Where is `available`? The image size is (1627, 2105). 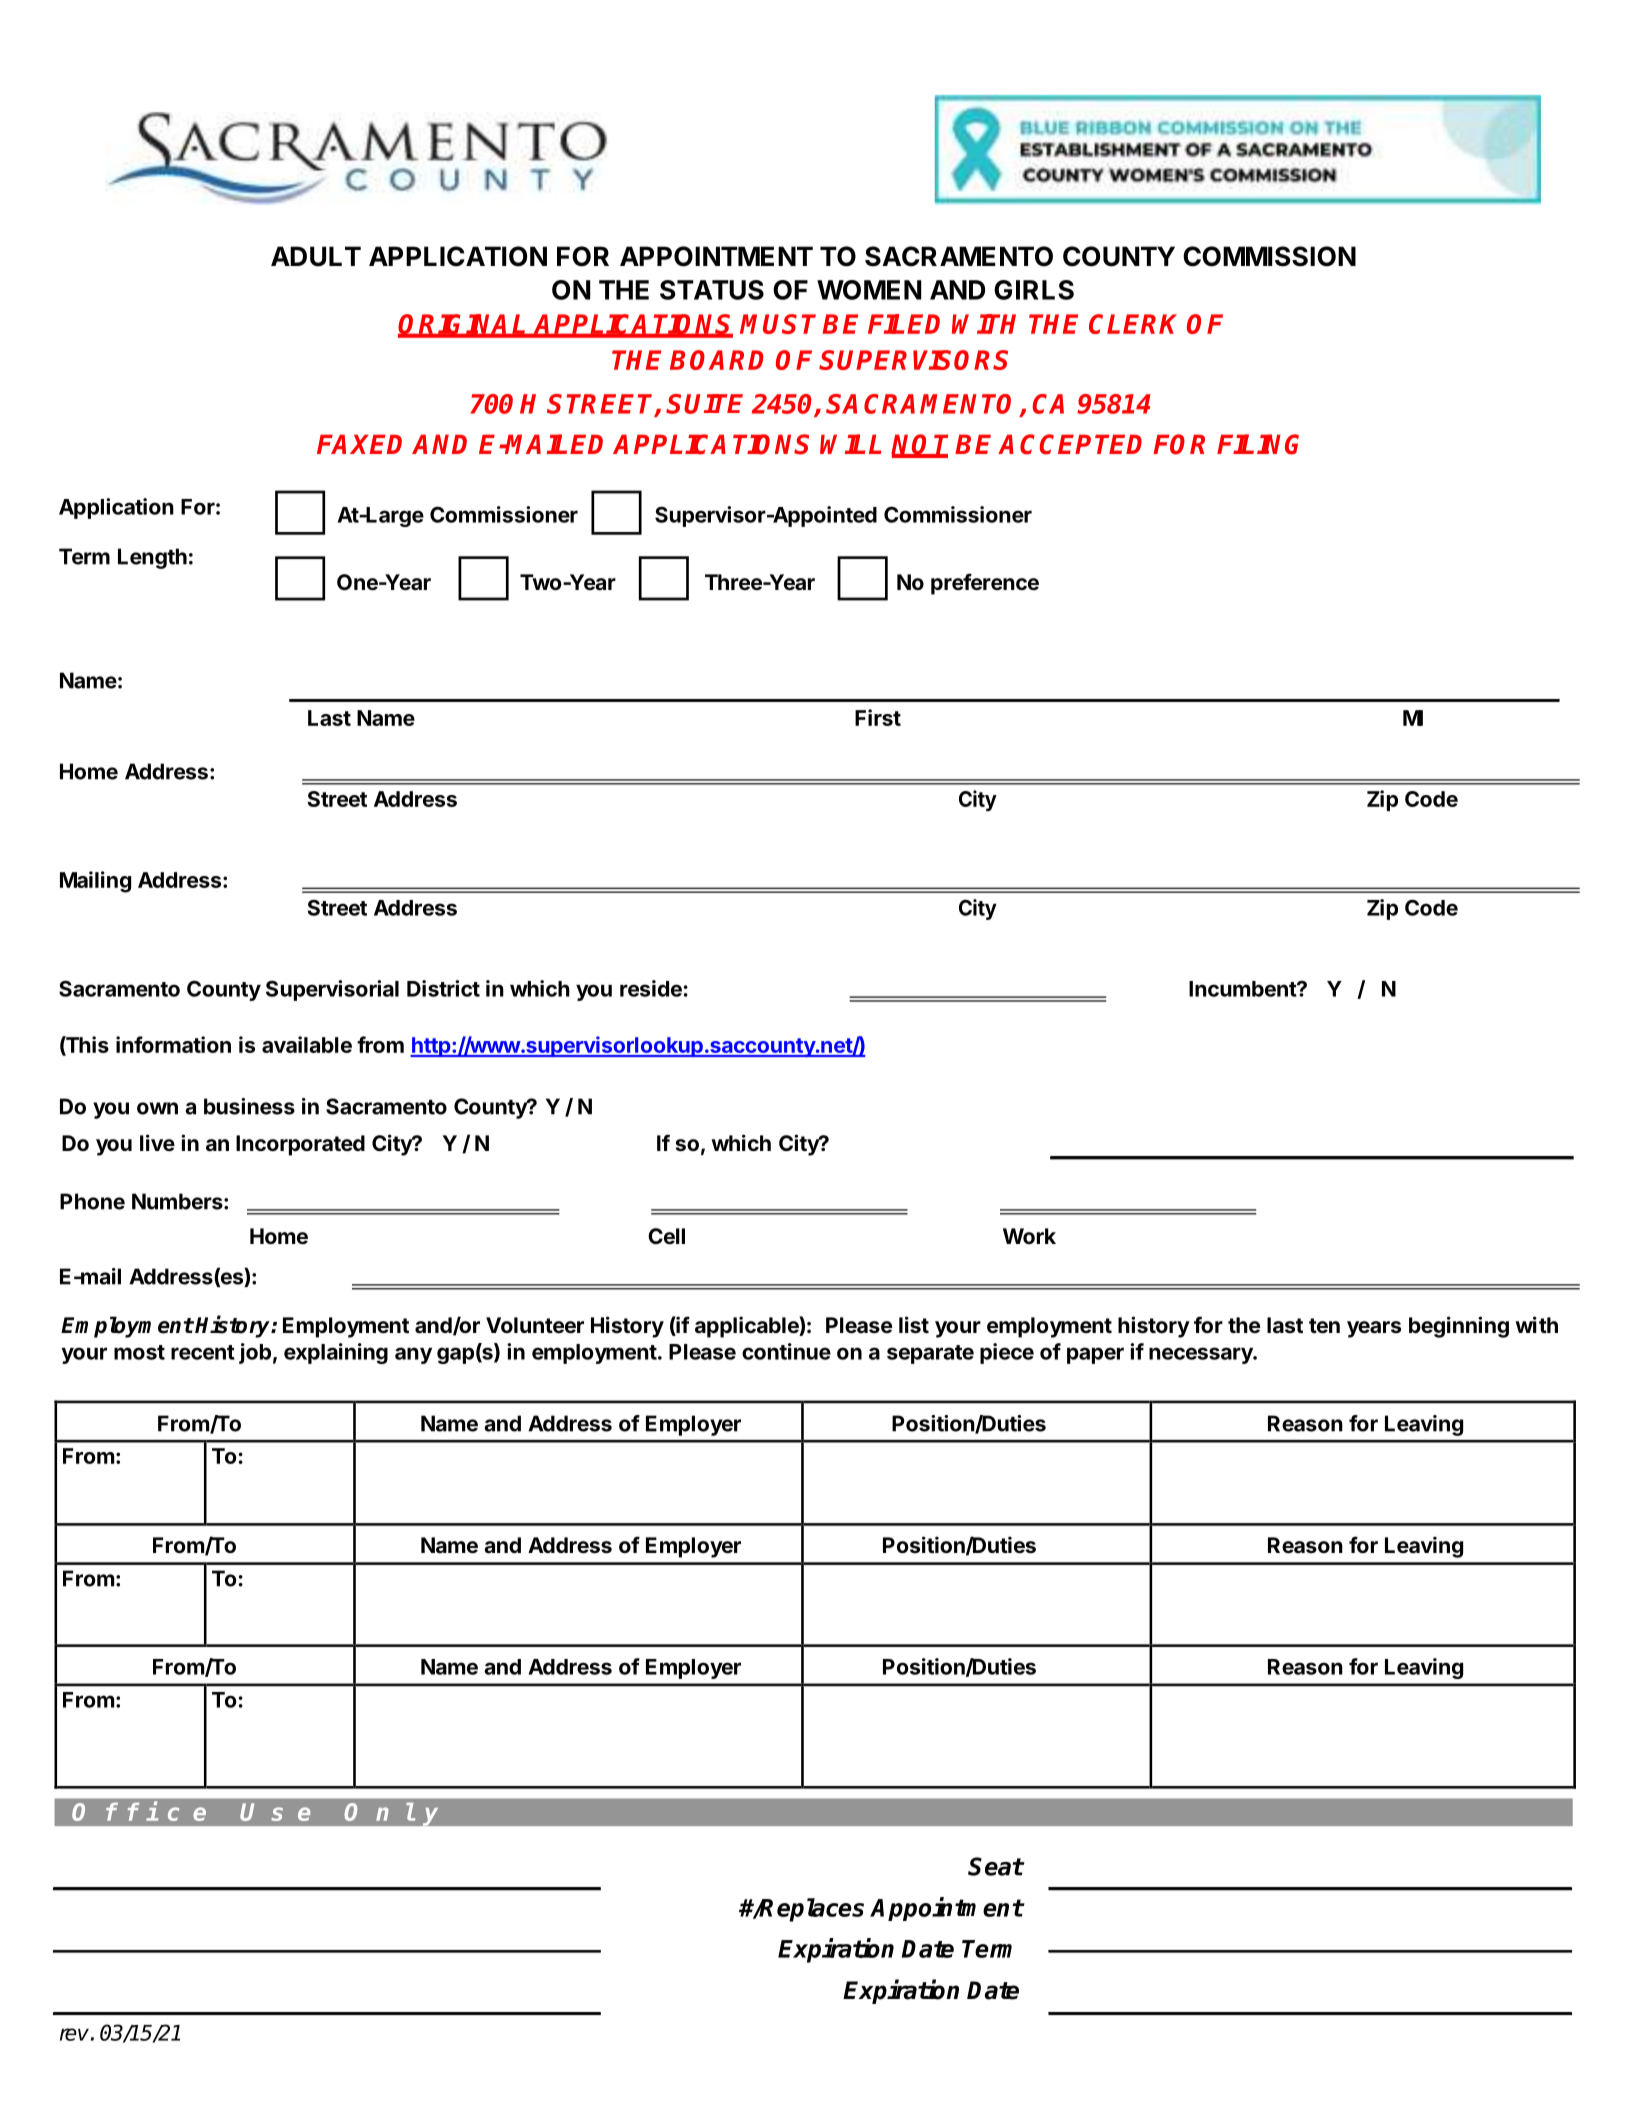 available is located at coordinates (307, 1044).
